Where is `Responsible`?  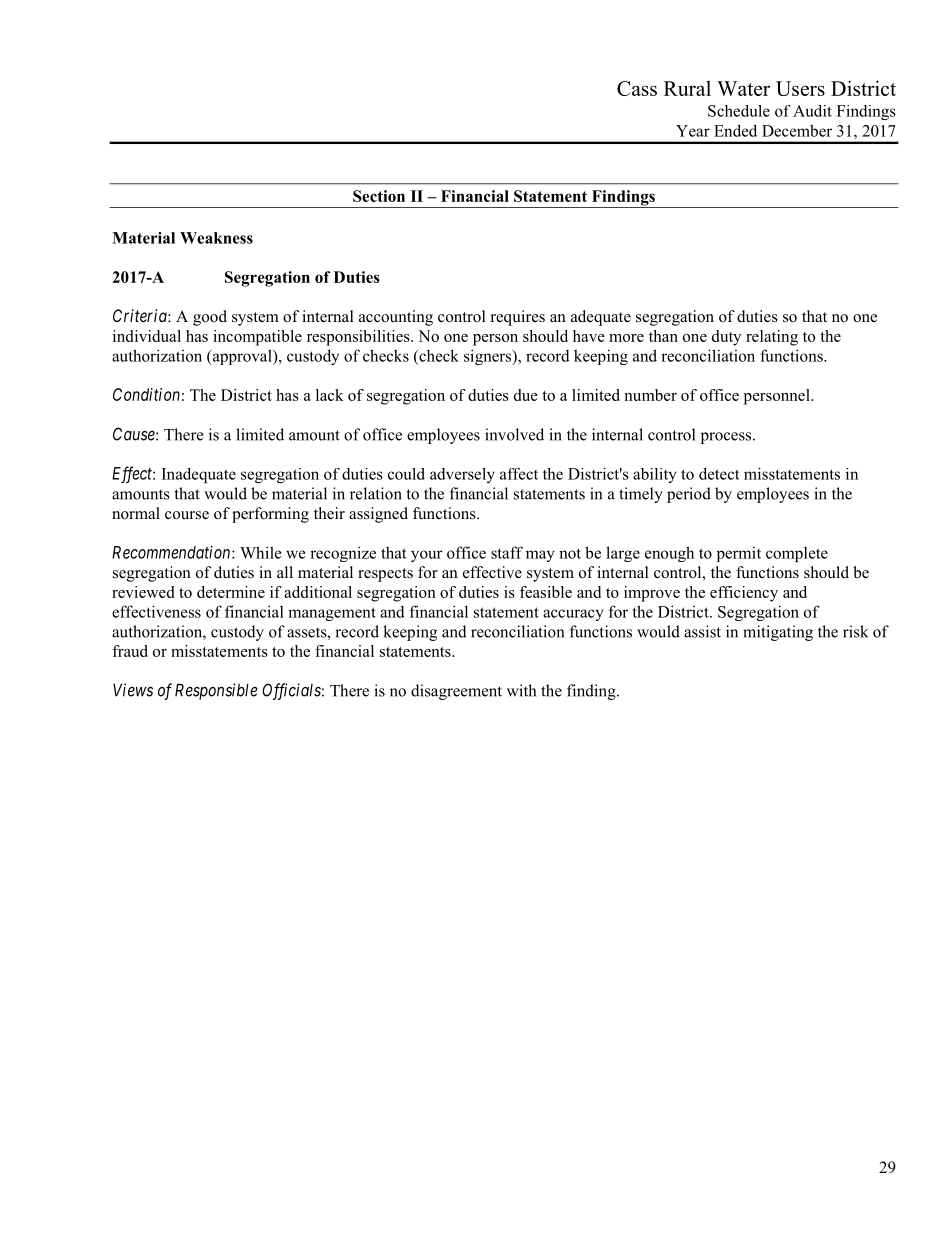 Responsible is located at coordinates (216, 691).
